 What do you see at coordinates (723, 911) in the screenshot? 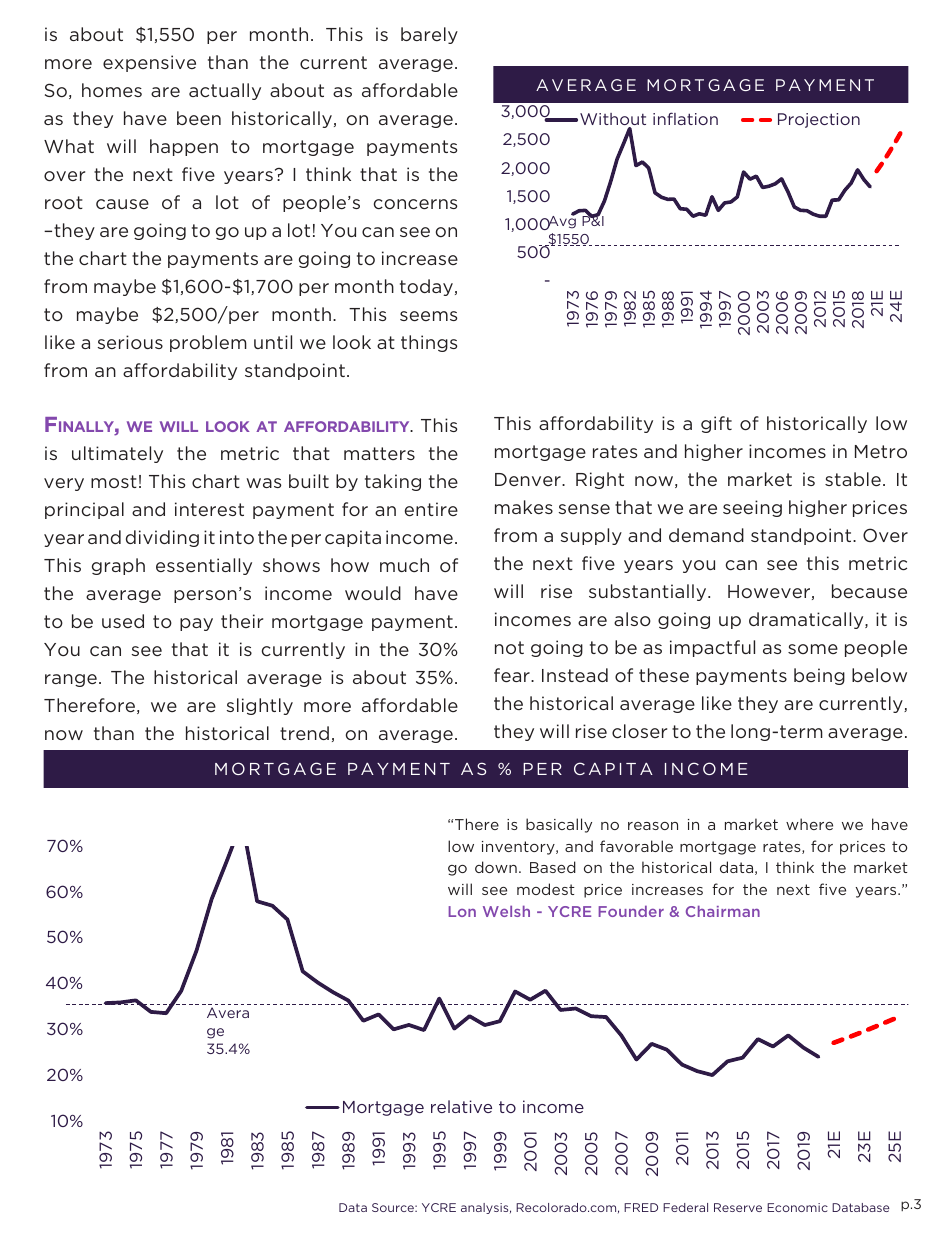
I see `Chairman` at bounding box center [723, 911].
